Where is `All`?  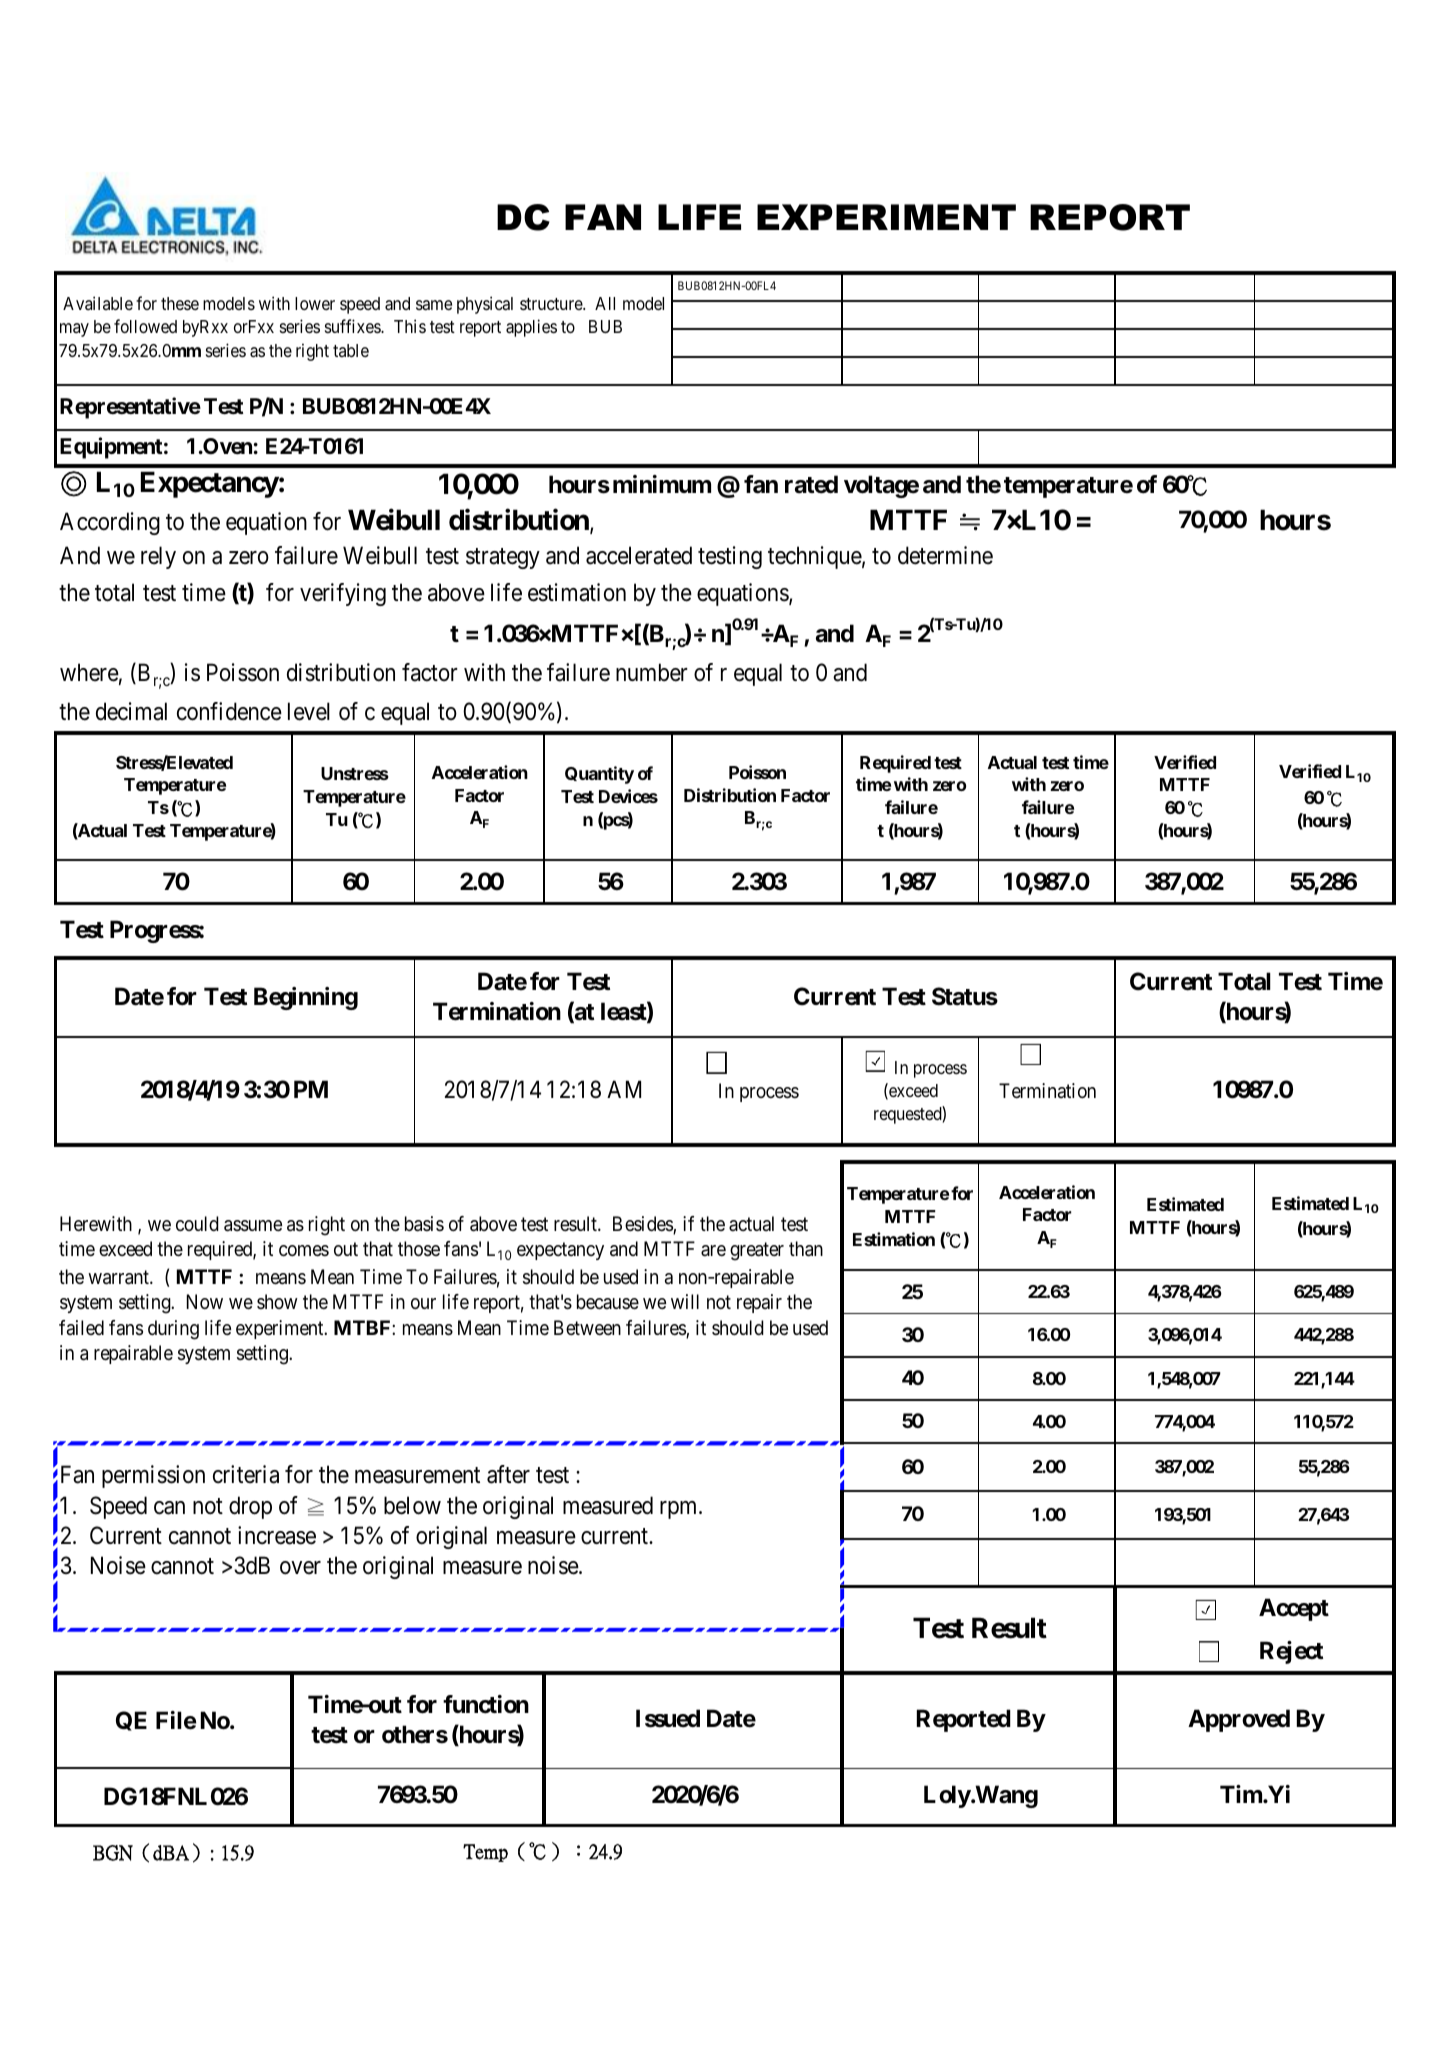
All is located at coordinates (605, 303).
